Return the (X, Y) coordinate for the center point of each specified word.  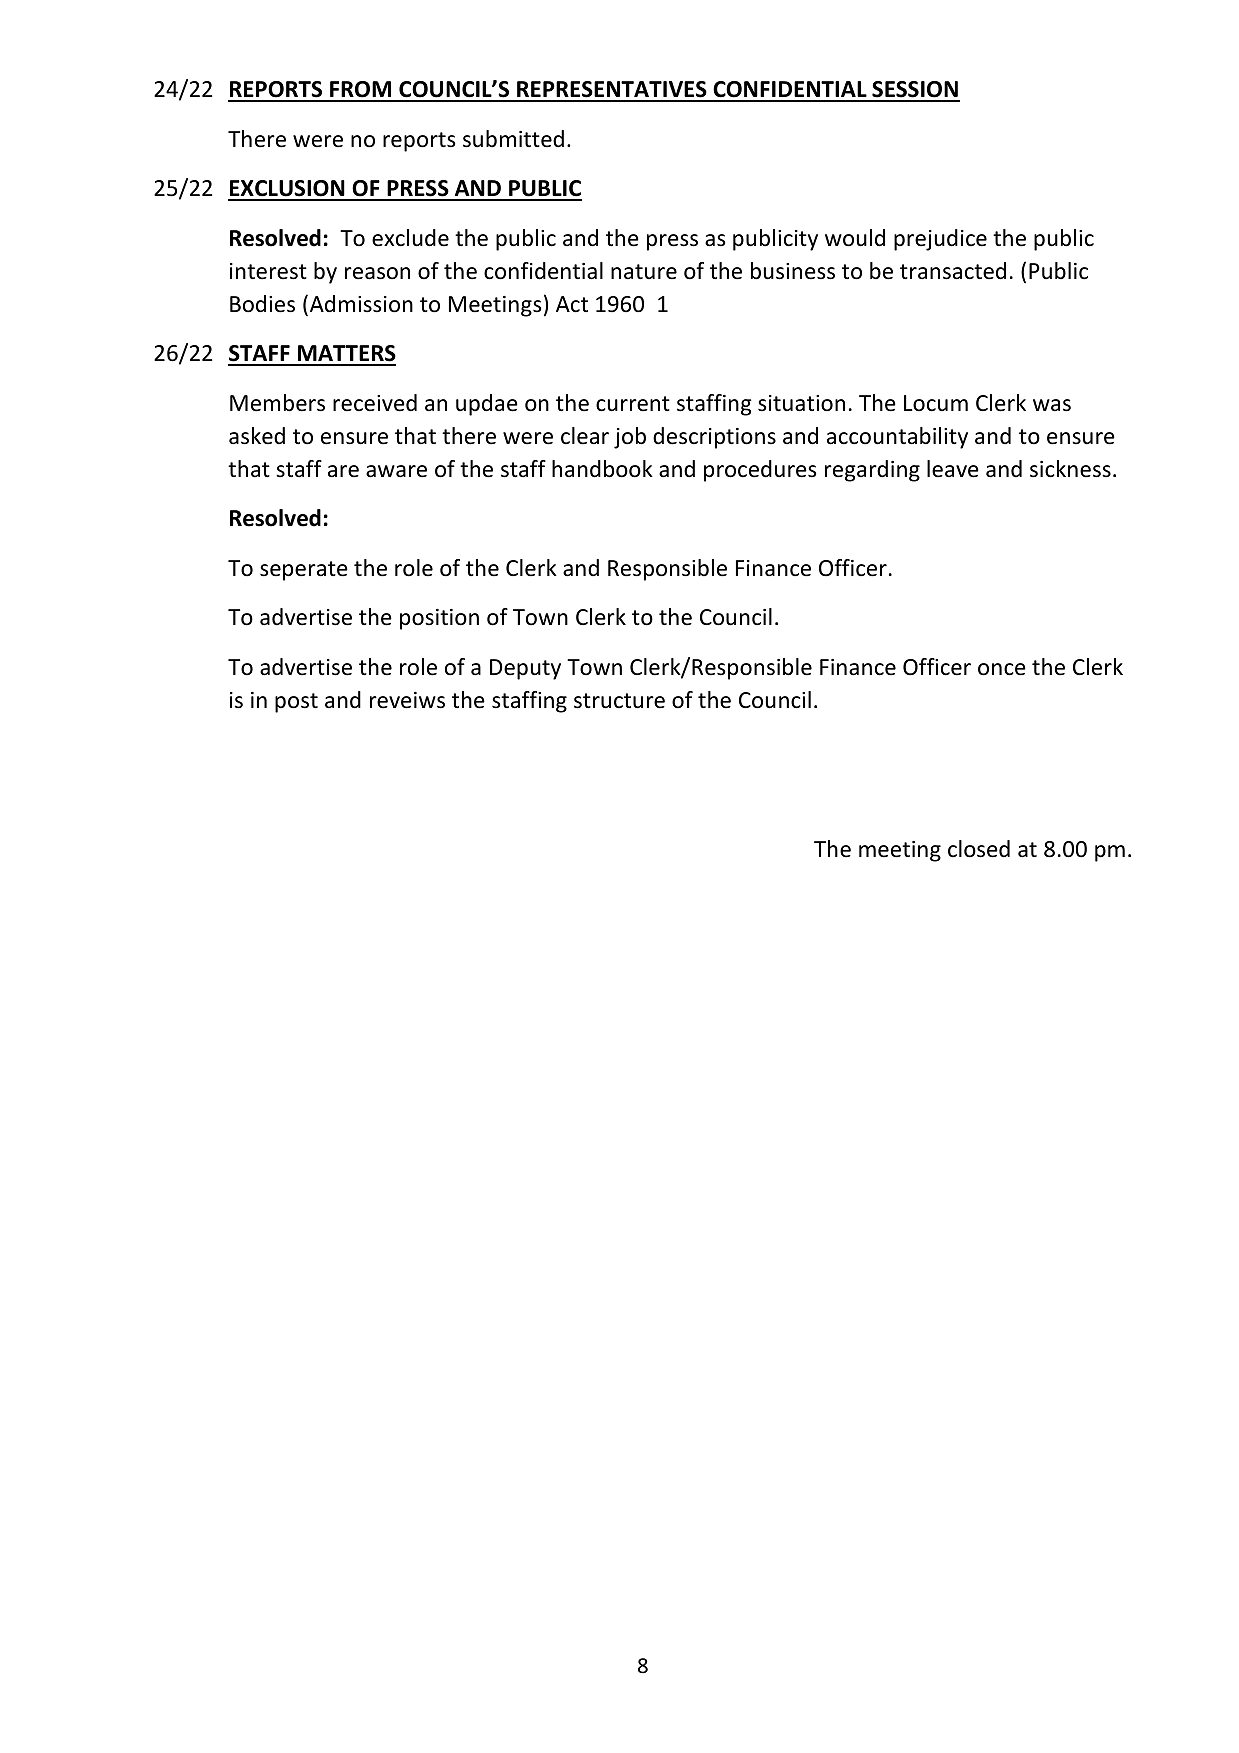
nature (644, 272)
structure (619, 701)
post (296, 703)
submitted (513, 139)
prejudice (940, 240)
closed (979, 849)
